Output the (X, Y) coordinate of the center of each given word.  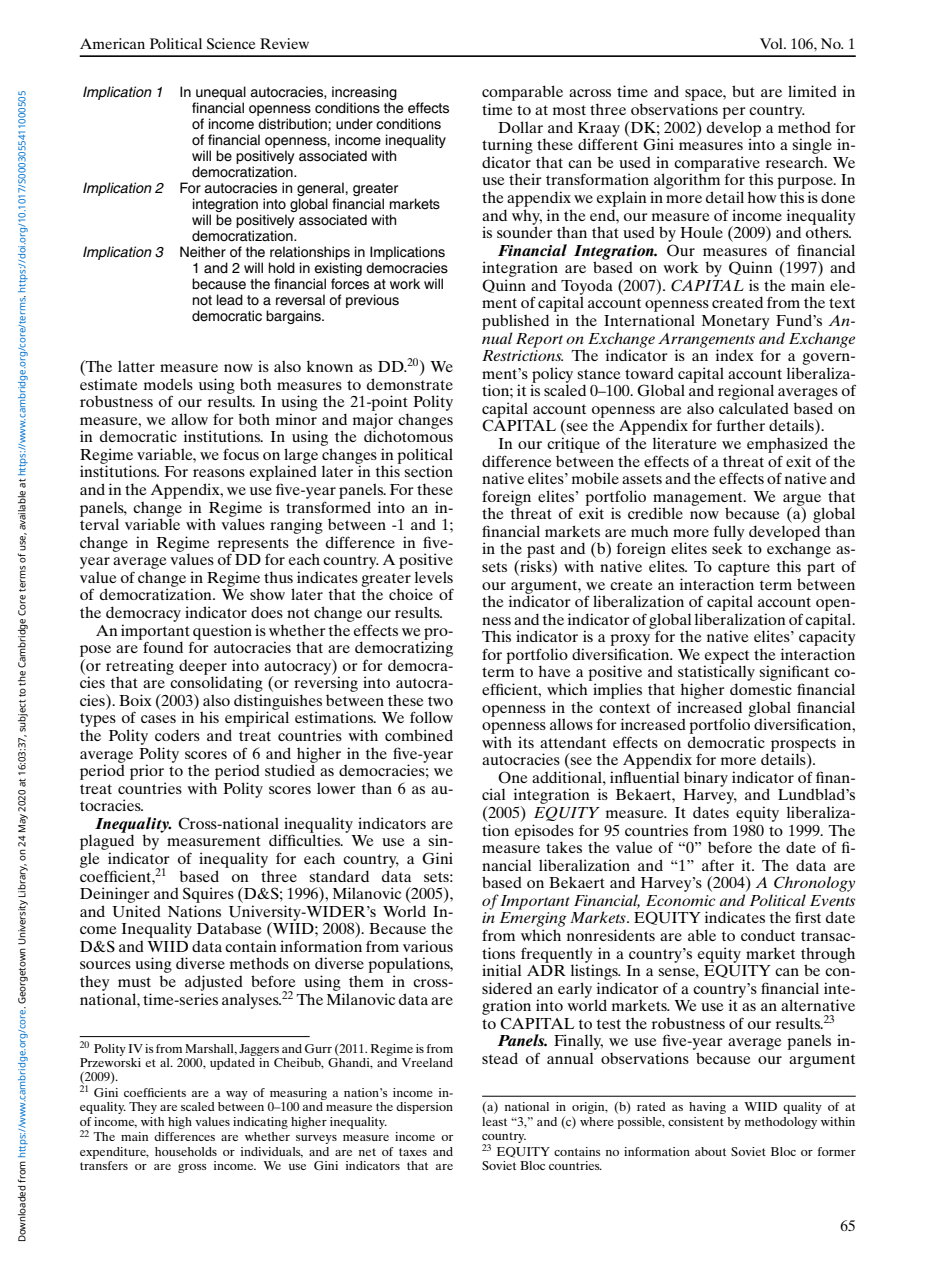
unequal (220, 94)
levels (434, 577)
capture (744, 569)
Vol (772, 43)
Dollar (520, 127)
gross (192, 1168)
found (162, 646)
